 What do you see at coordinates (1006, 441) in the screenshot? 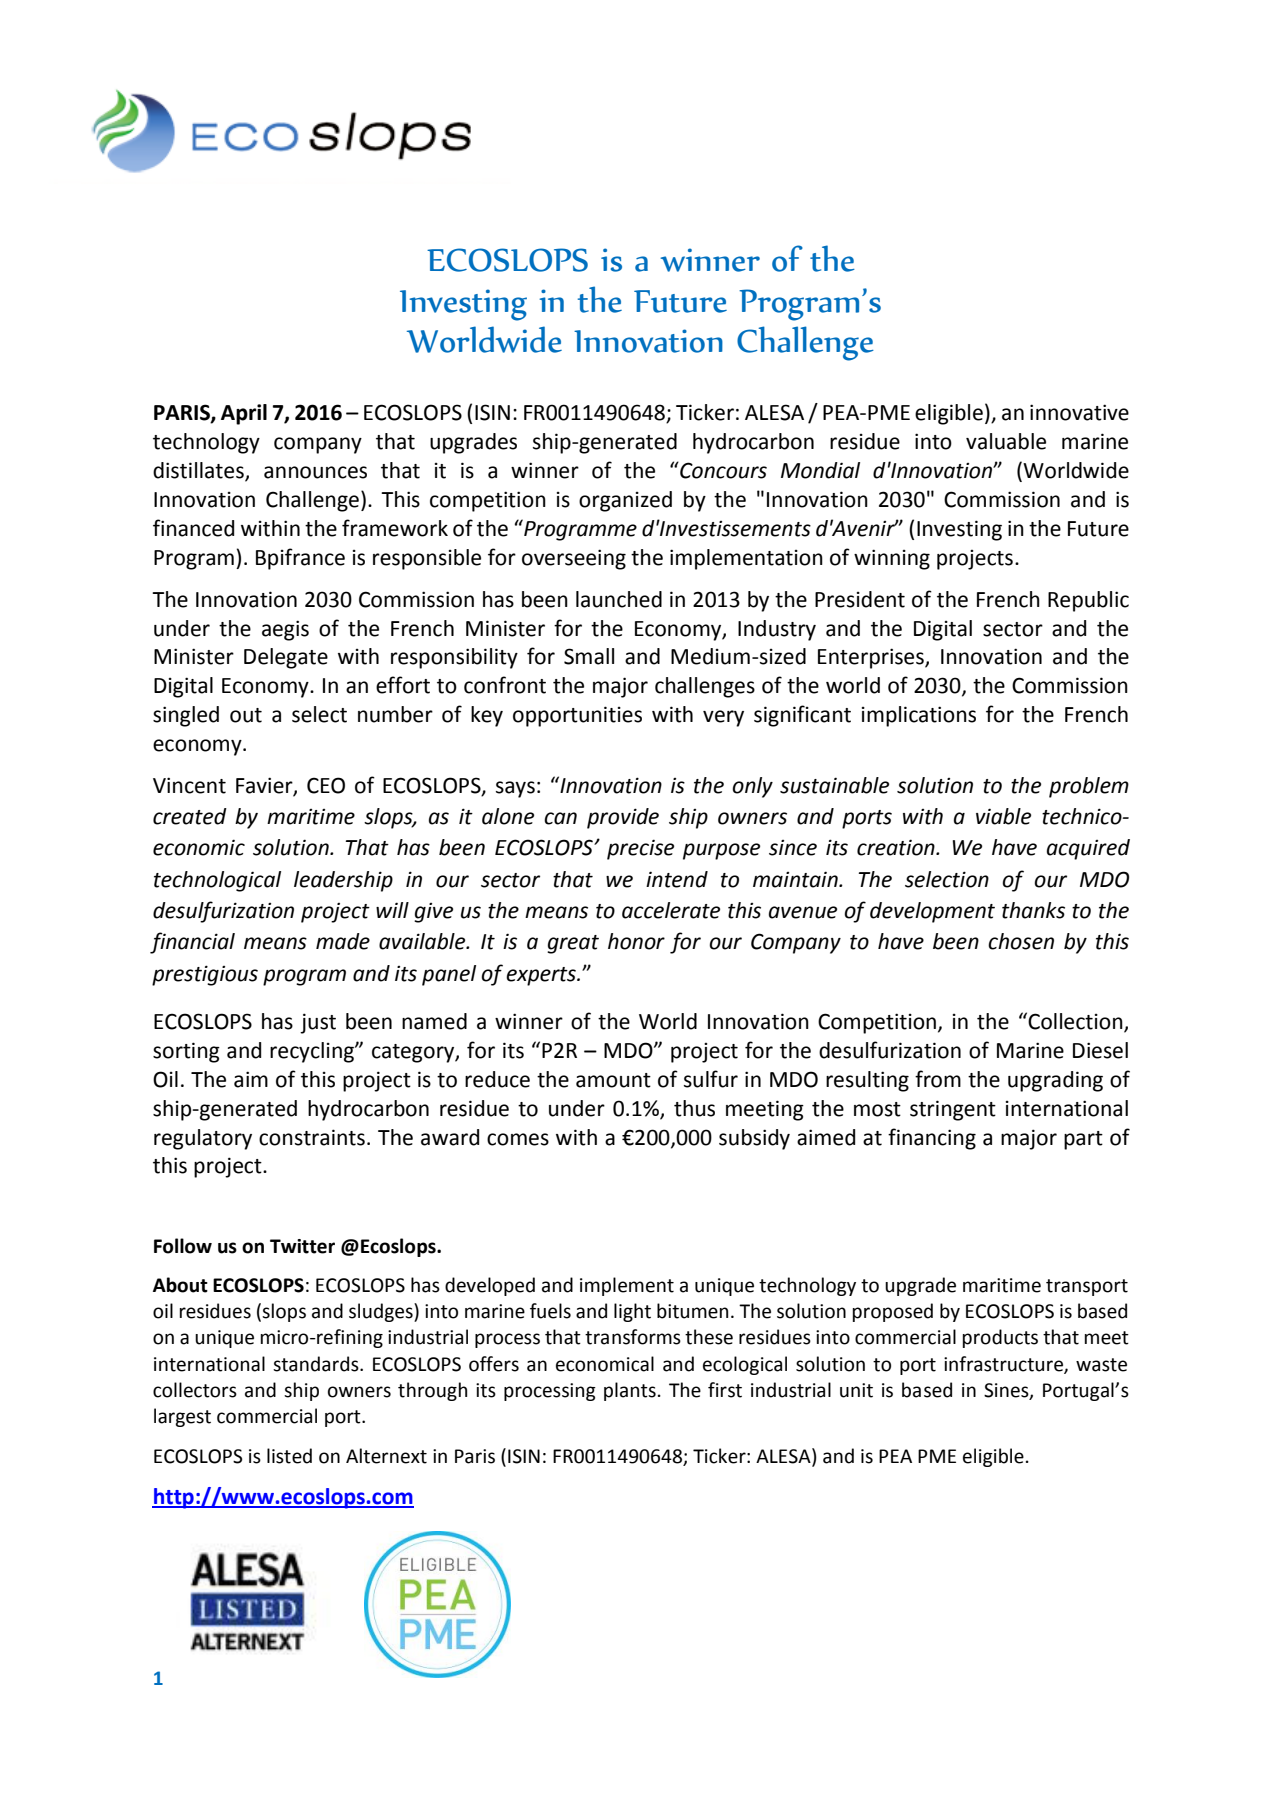
I see `valuable` at bounding box center [1006, 441].
